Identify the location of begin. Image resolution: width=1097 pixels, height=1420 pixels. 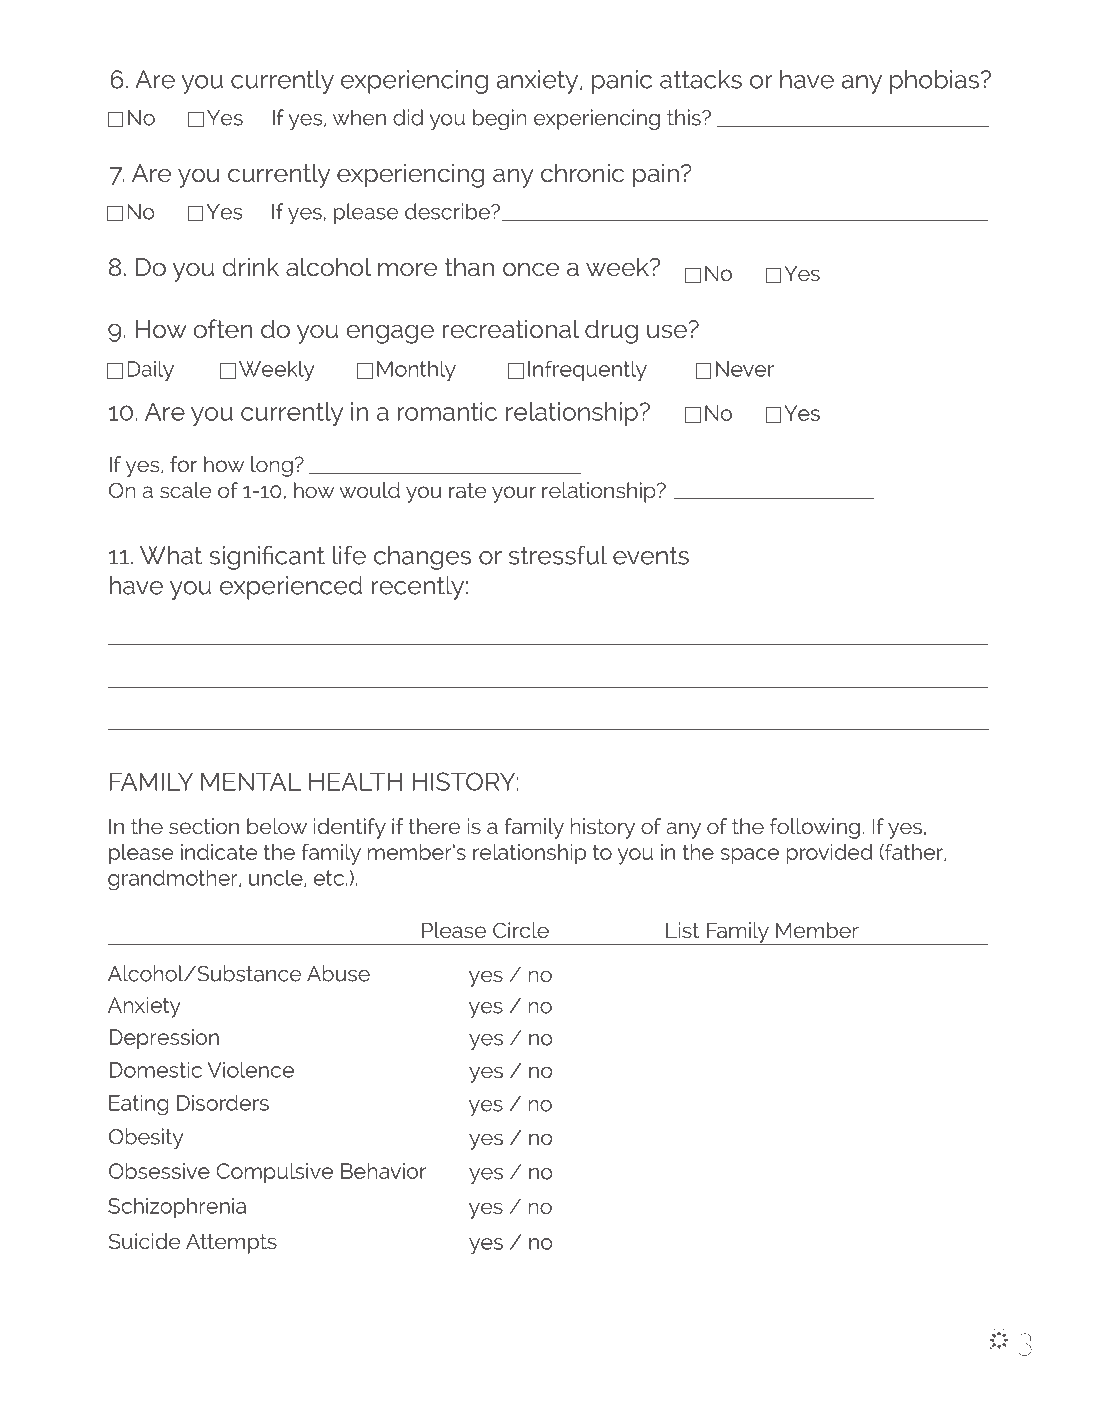
(500, 119).
